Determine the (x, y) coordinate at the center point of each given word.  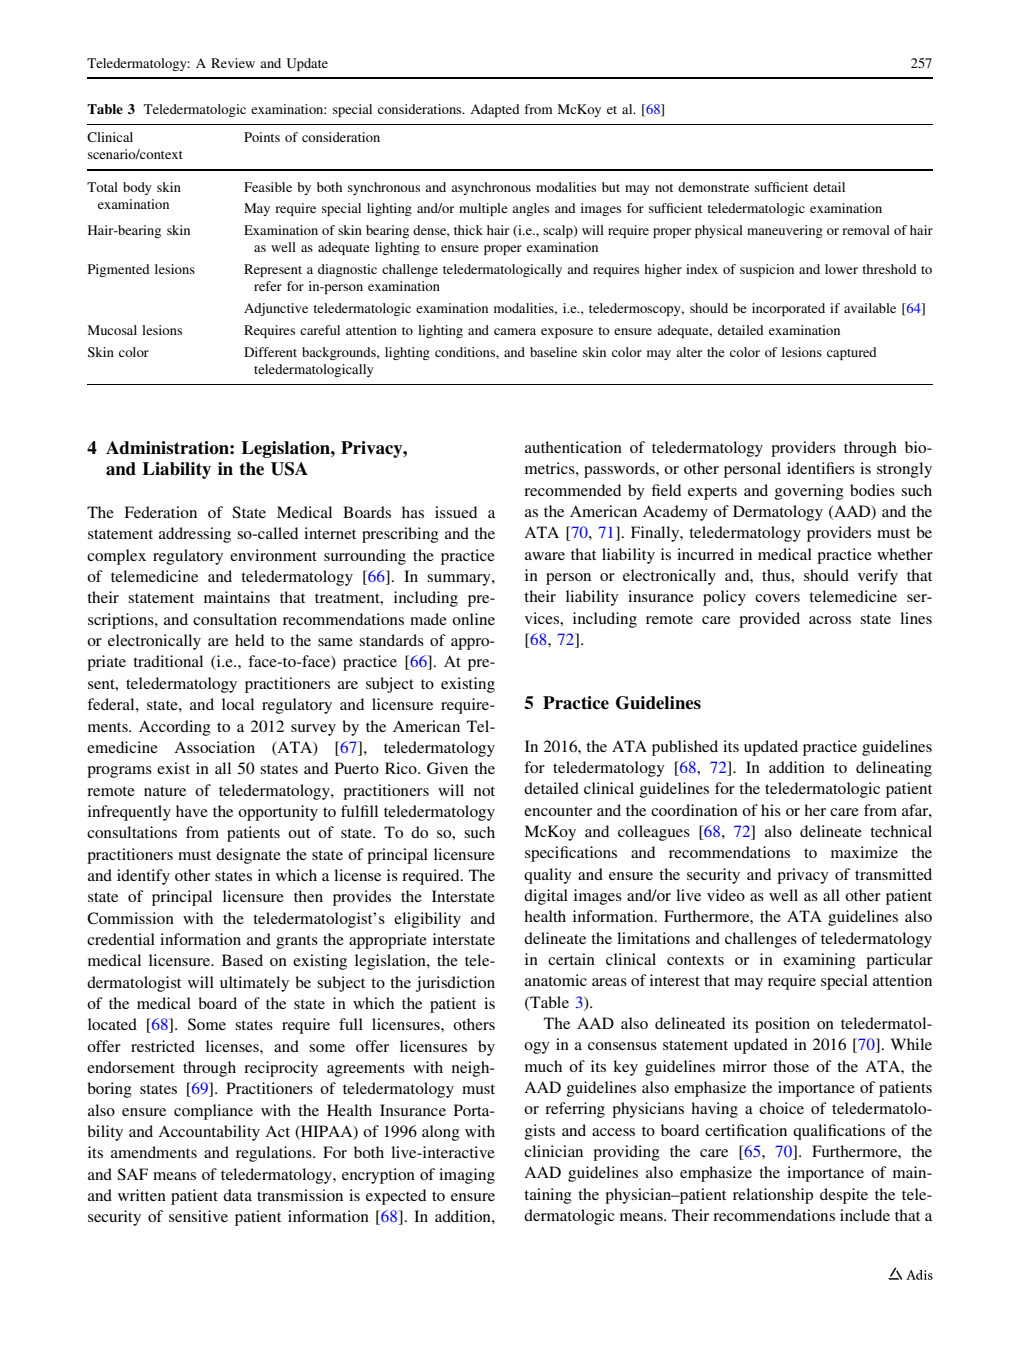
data (237, 1195)
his (771, 810)
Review (233, 63)
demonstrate (713, 187)
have (192, 811)
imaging (467, 1176)
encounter (558, 811)
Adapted (495, 110)
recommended (572, 490)
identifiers (821, 468)
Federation (160, 512)
